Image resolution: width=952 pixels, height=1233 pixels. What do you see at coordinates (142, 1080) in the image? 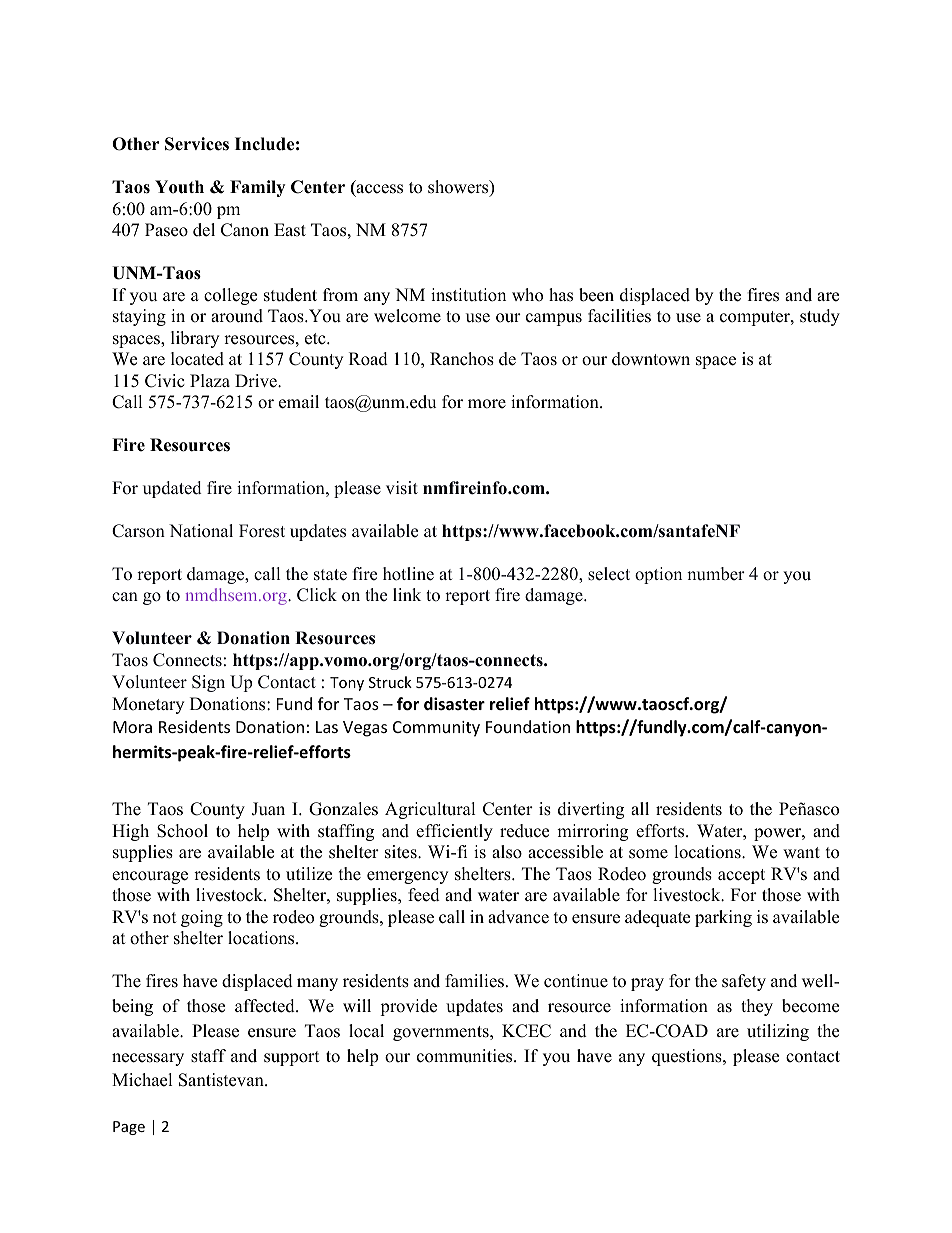
I see `Michael` at bounding box center [142, 1080].
